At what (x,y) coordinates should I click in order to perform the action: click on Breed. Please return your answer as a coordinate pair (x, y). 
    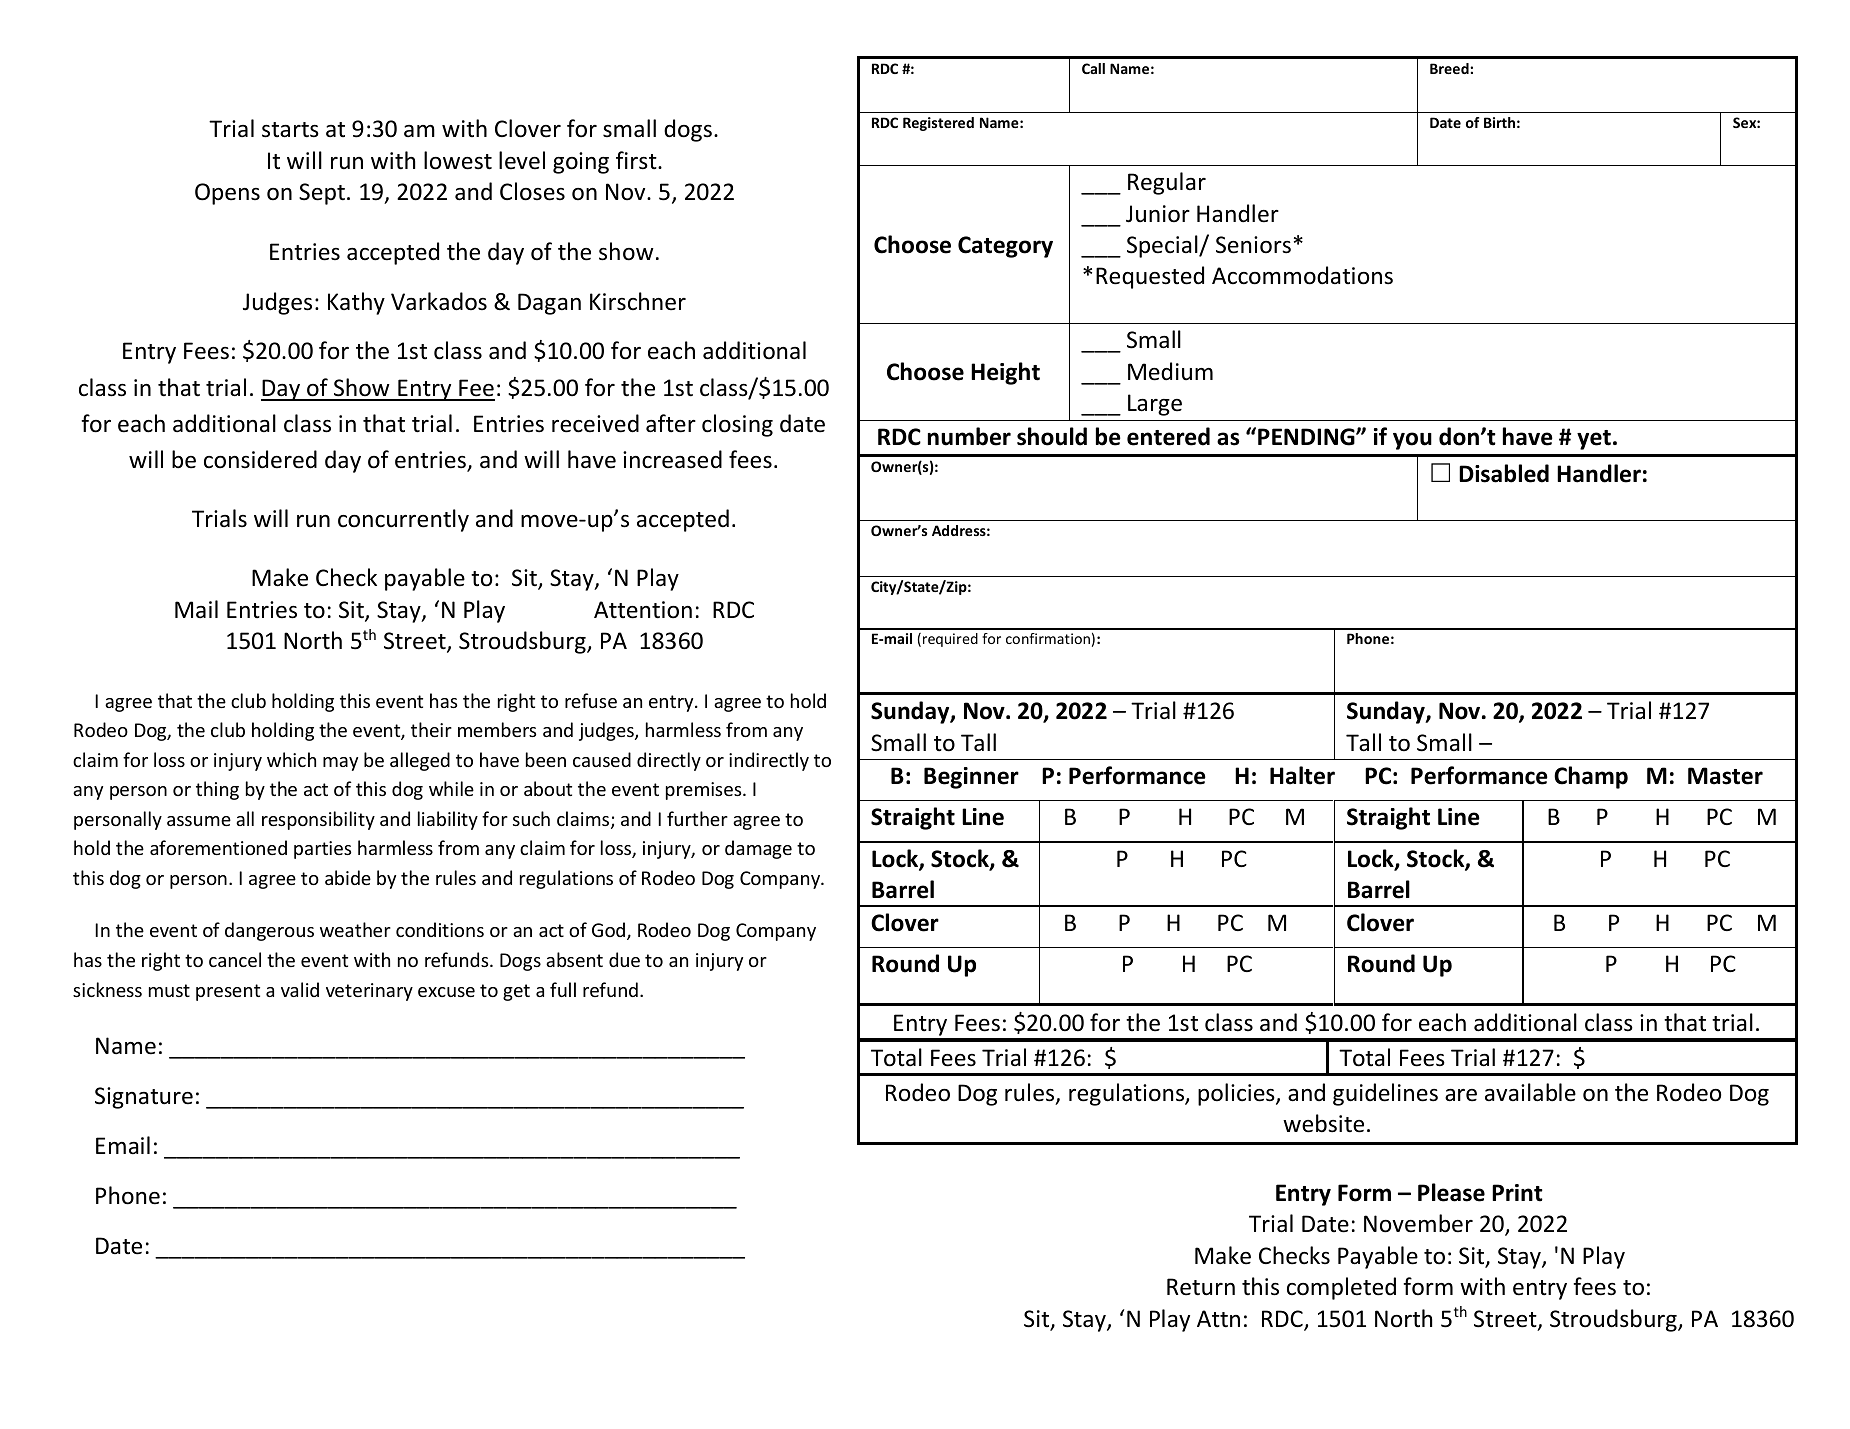
    Looking at the image, I should click on (1450, 68).
